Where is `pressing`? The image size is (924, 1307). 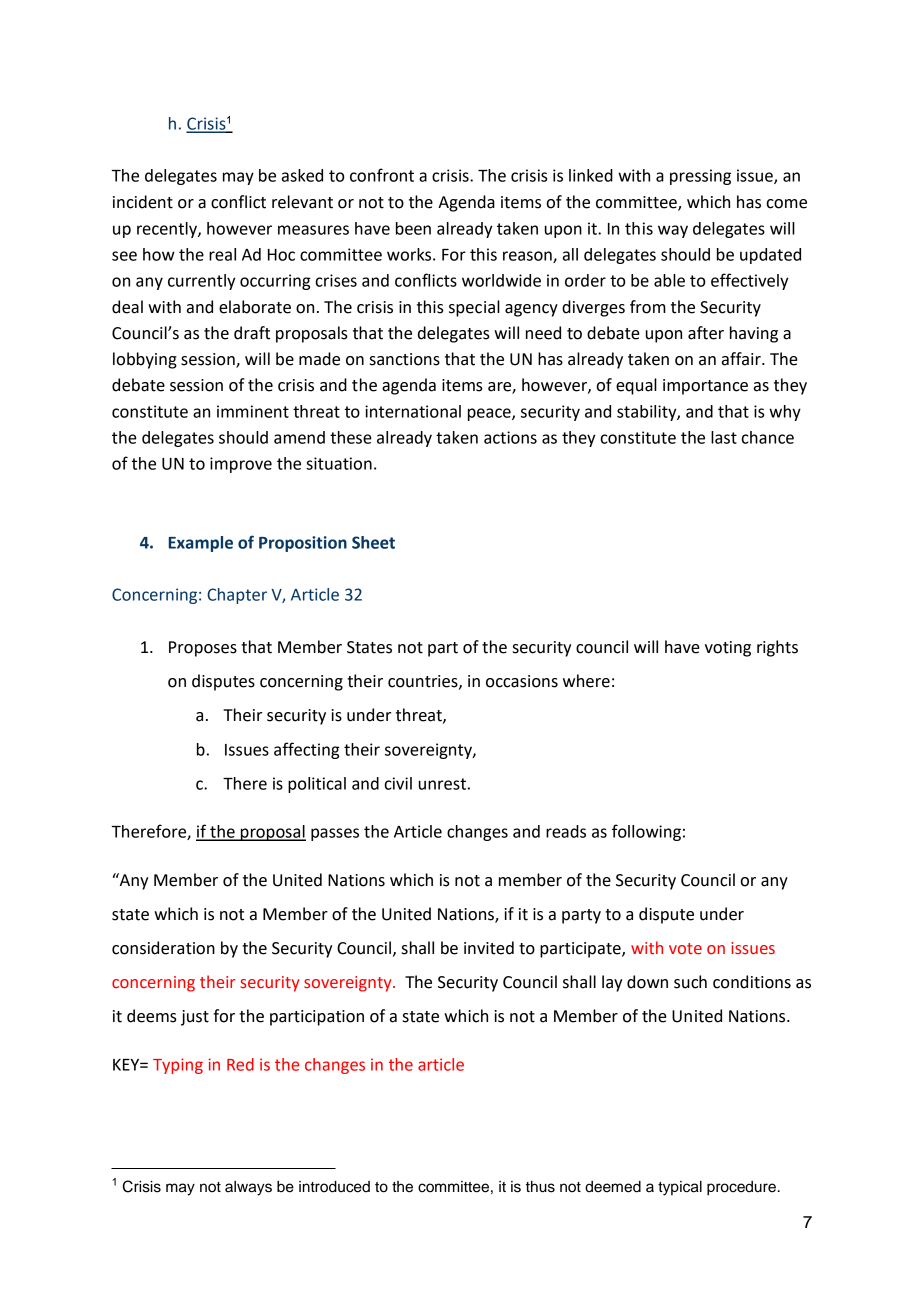
pressing is located at coordinates (700, 177).
